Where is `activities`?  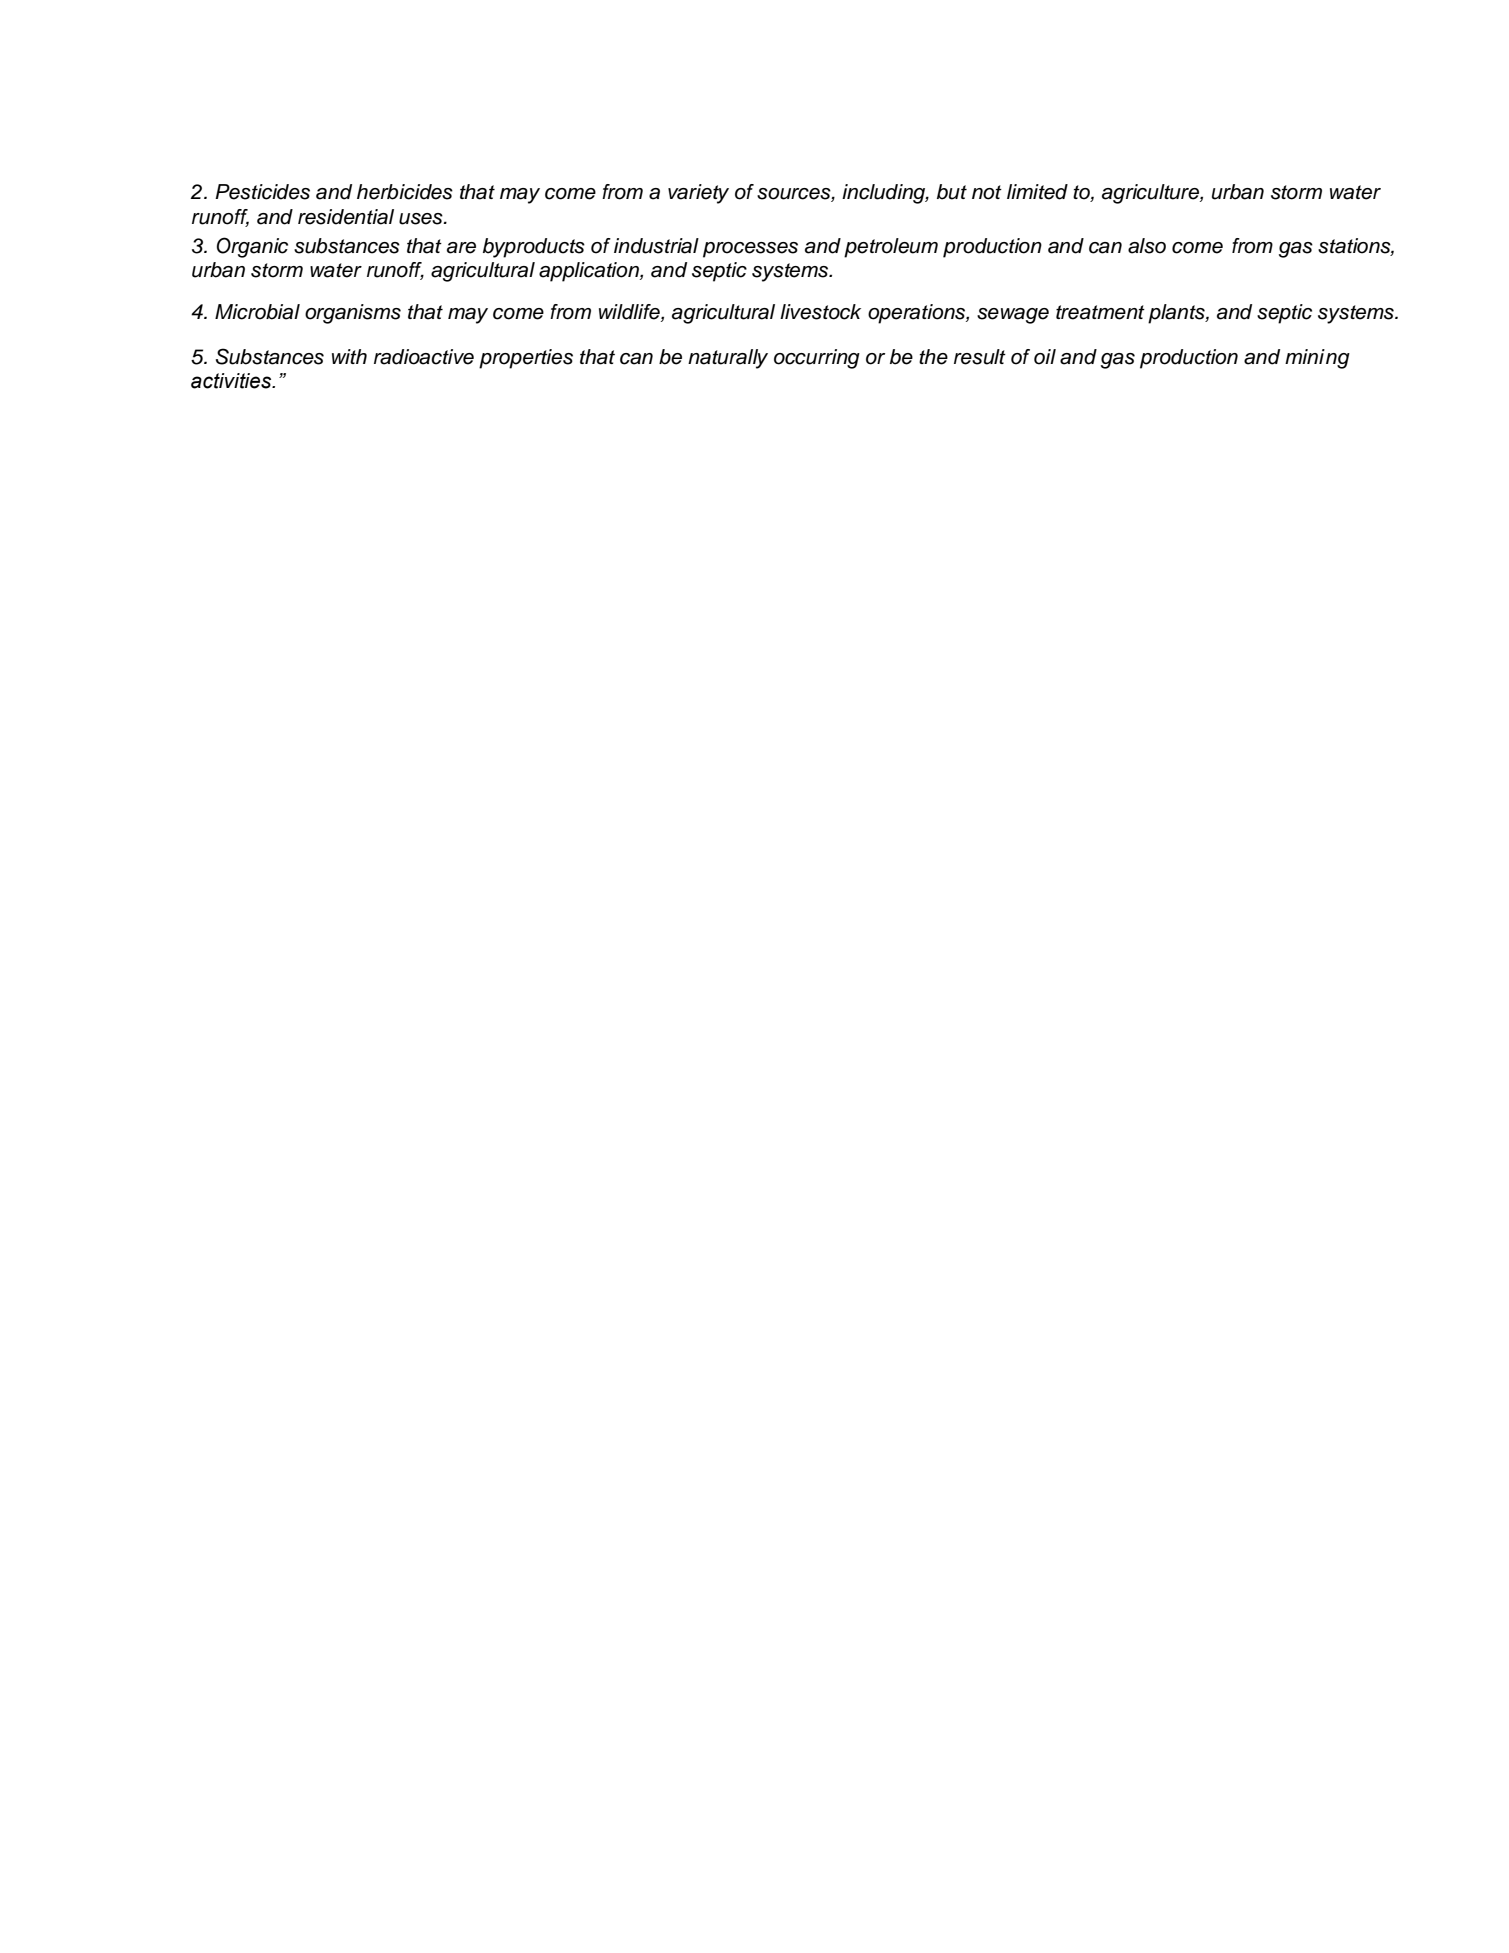 activities is located at coordinates (232, 381).
